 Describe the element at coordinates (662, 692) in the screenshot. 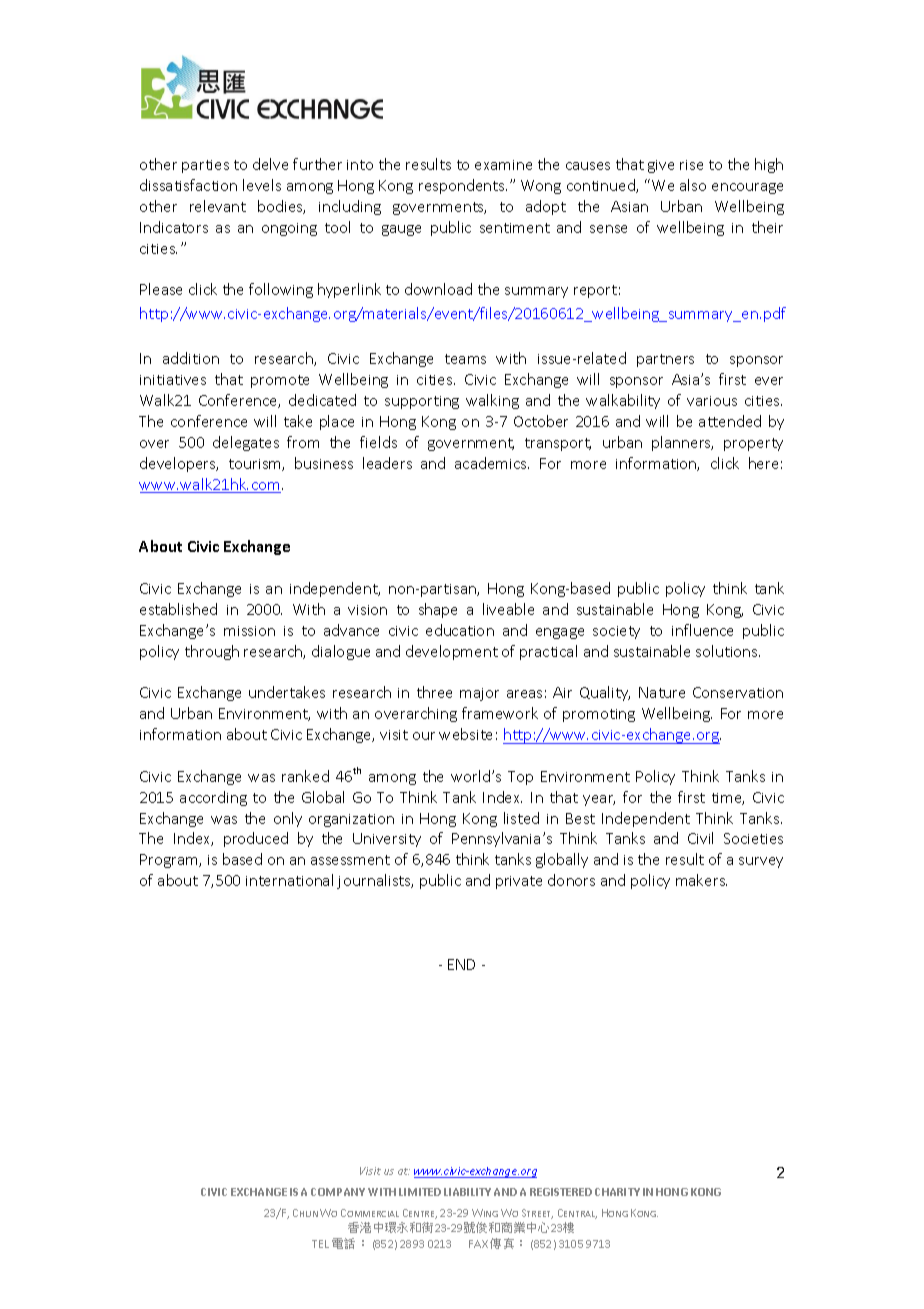

I see `Nature` at that location.
